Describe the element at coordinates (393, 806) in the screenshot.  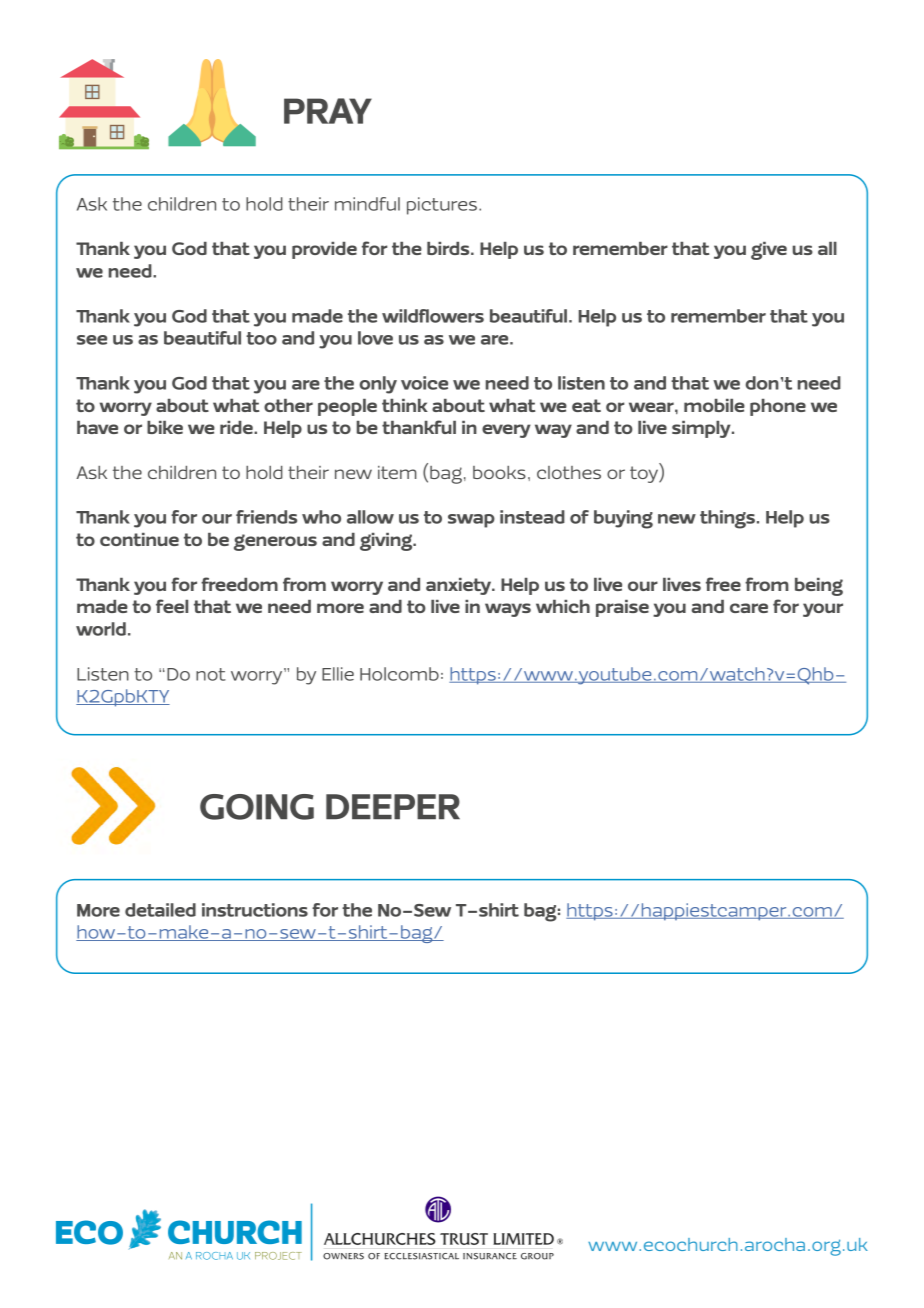
I see `DEEPER` at that location.
